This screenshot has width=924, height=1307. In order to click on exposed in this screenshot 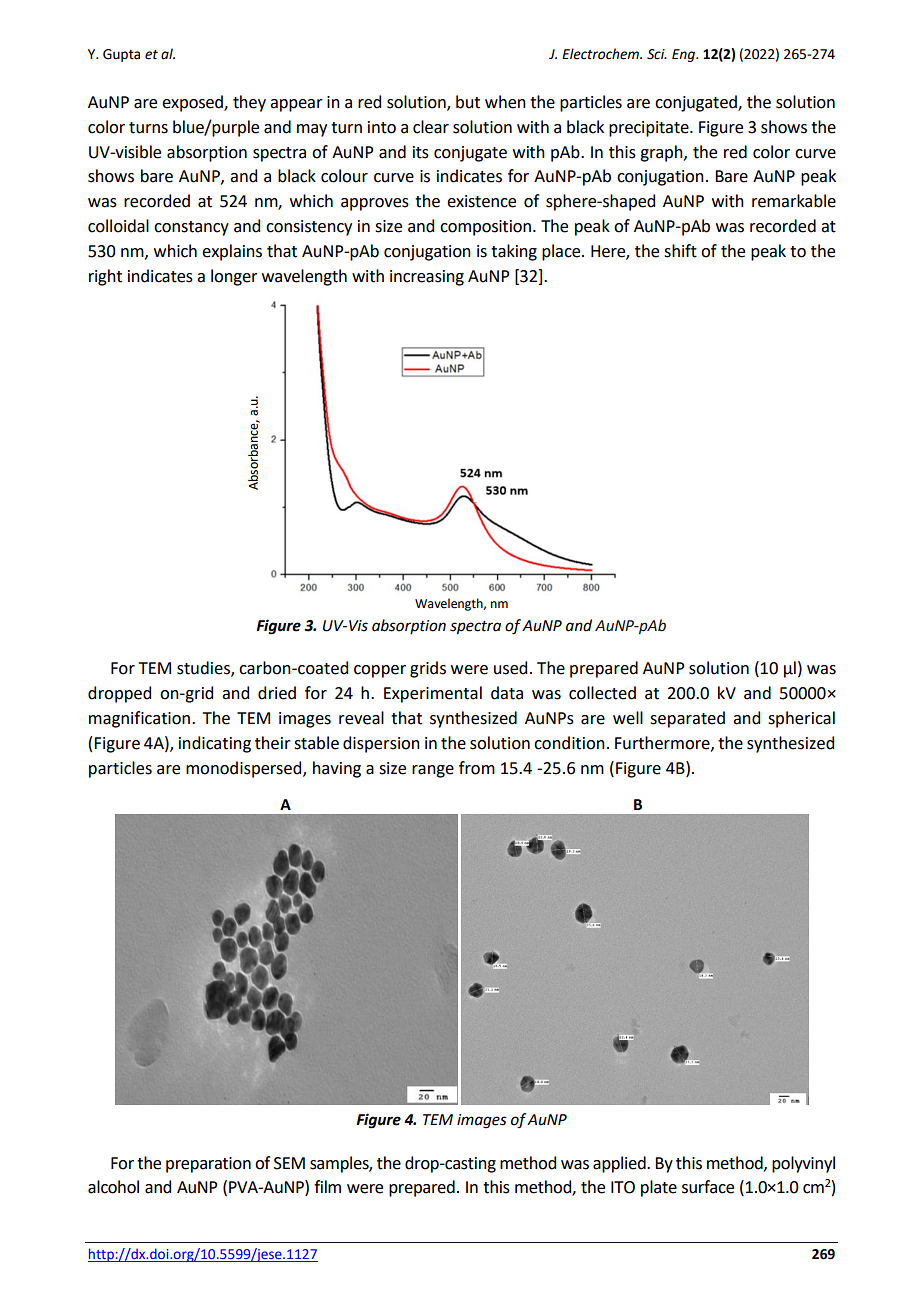, I will do `click(193, 103)`.
